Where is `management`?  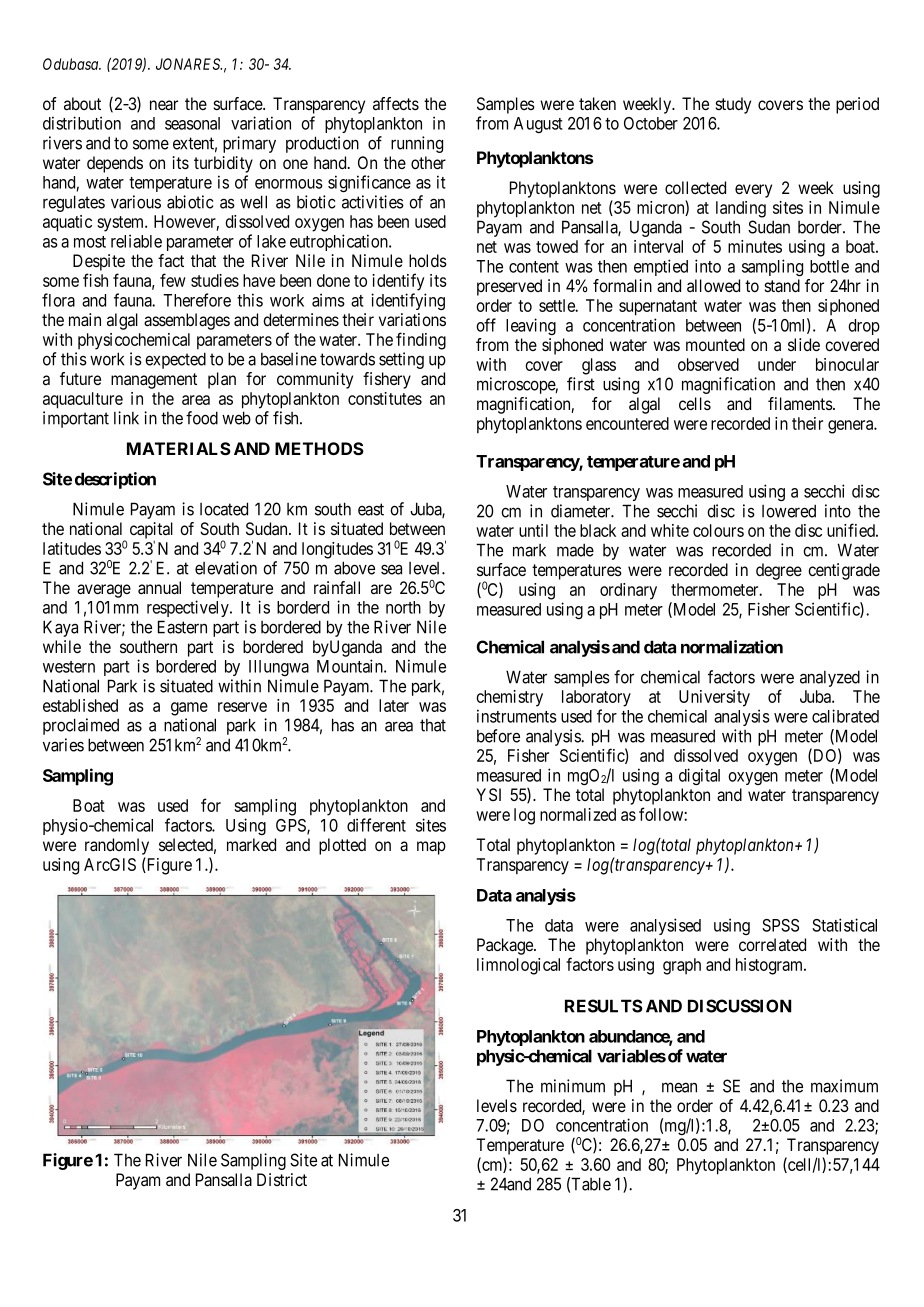 management is located at coordinates (154, 381).
